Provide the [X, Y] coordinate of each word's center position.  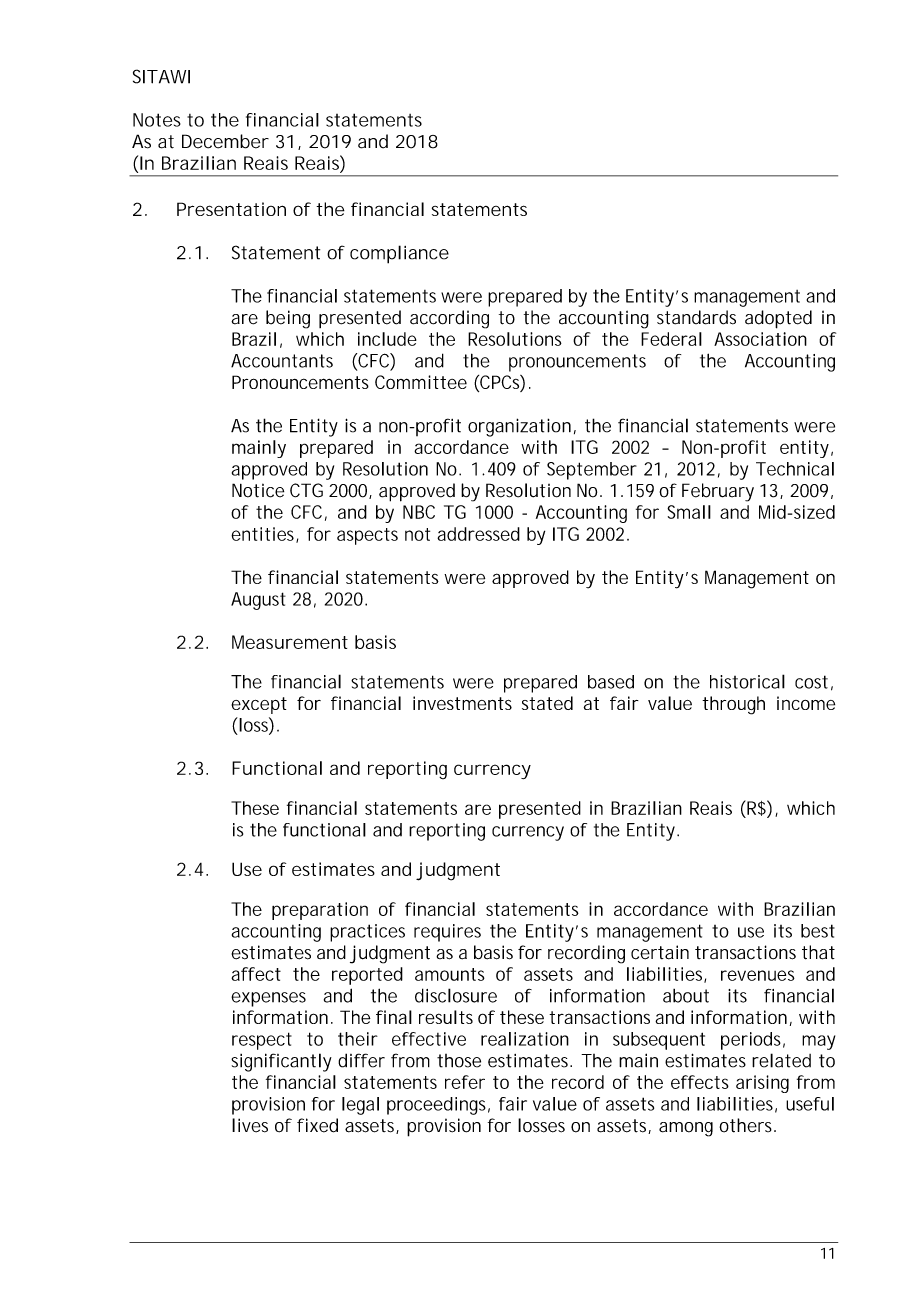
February [718, 492]
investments [462, 703]
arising [762, 1084]
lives [250, 1125]
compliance [399, 254]
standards [696, 317]
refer [465, 1082]
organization [519, 427]
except [259, 705]
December [225, 141]
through [733, 705]
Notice [258, 490]
